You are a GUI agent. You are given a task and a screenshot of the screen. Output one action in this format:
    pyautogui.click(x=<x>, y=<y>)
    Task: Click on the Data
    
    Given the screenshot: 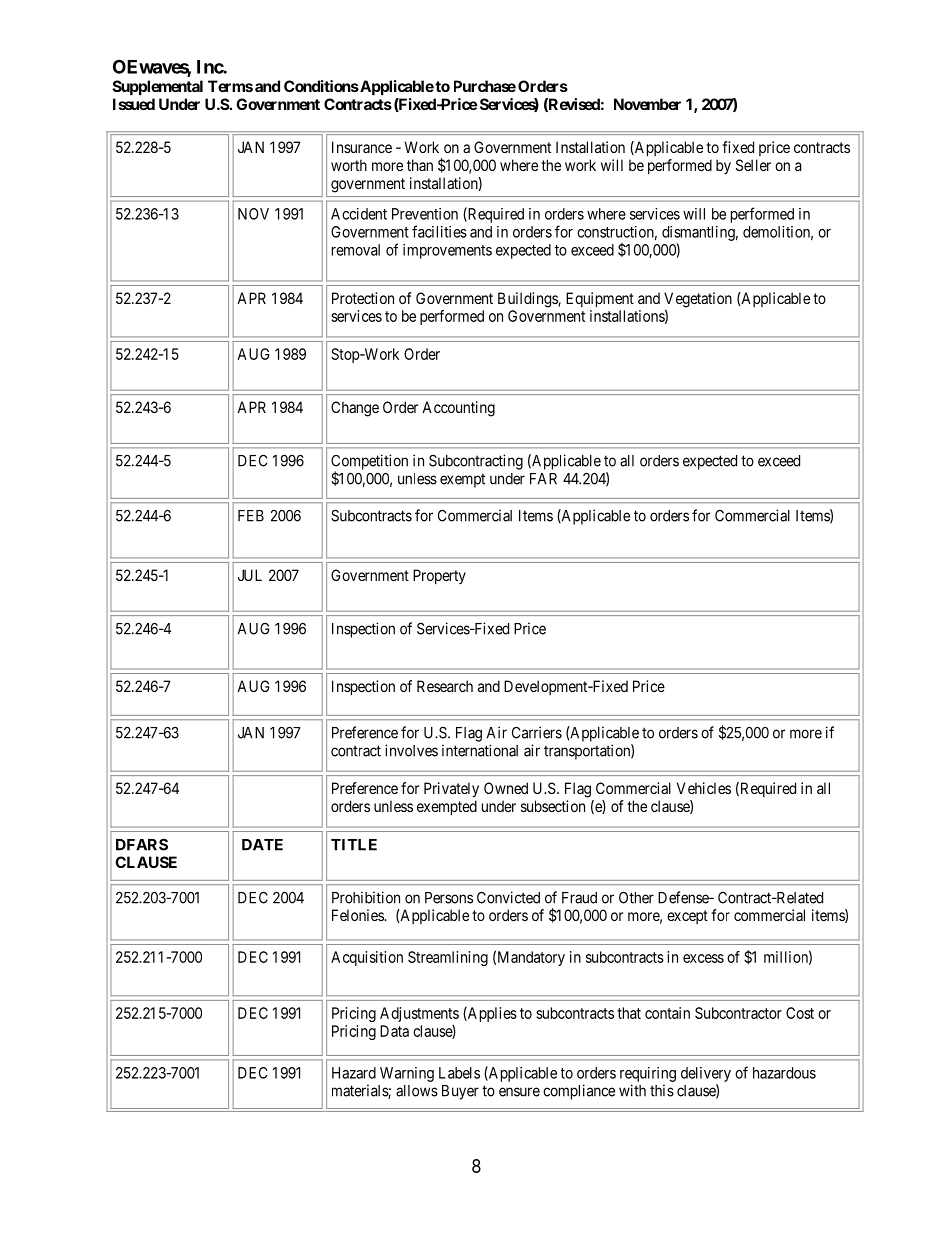 What is the action you would take?
    pyautogui.click(x=394, y=1031)
